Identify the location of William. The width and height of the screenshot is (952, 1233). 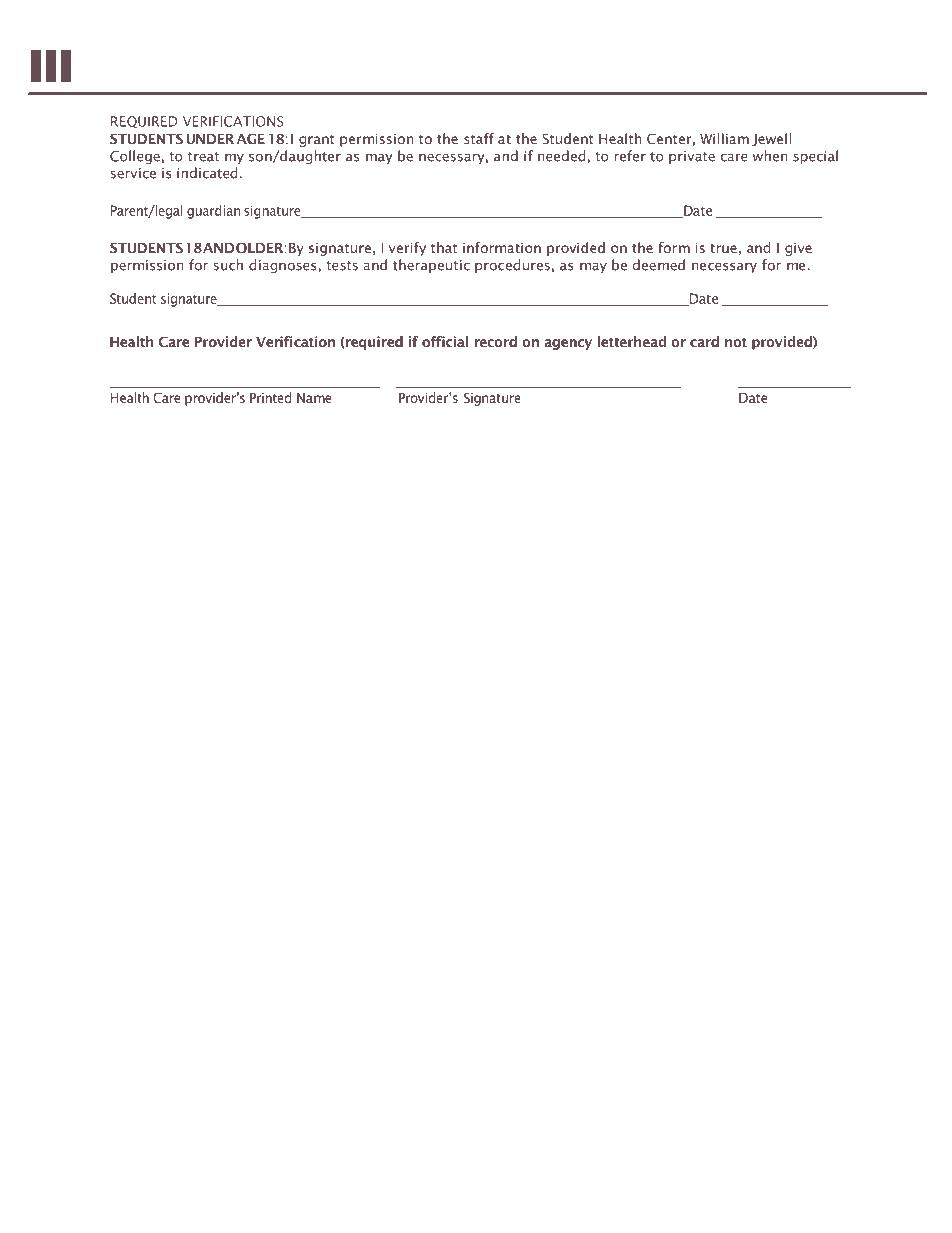
(724, 138).
